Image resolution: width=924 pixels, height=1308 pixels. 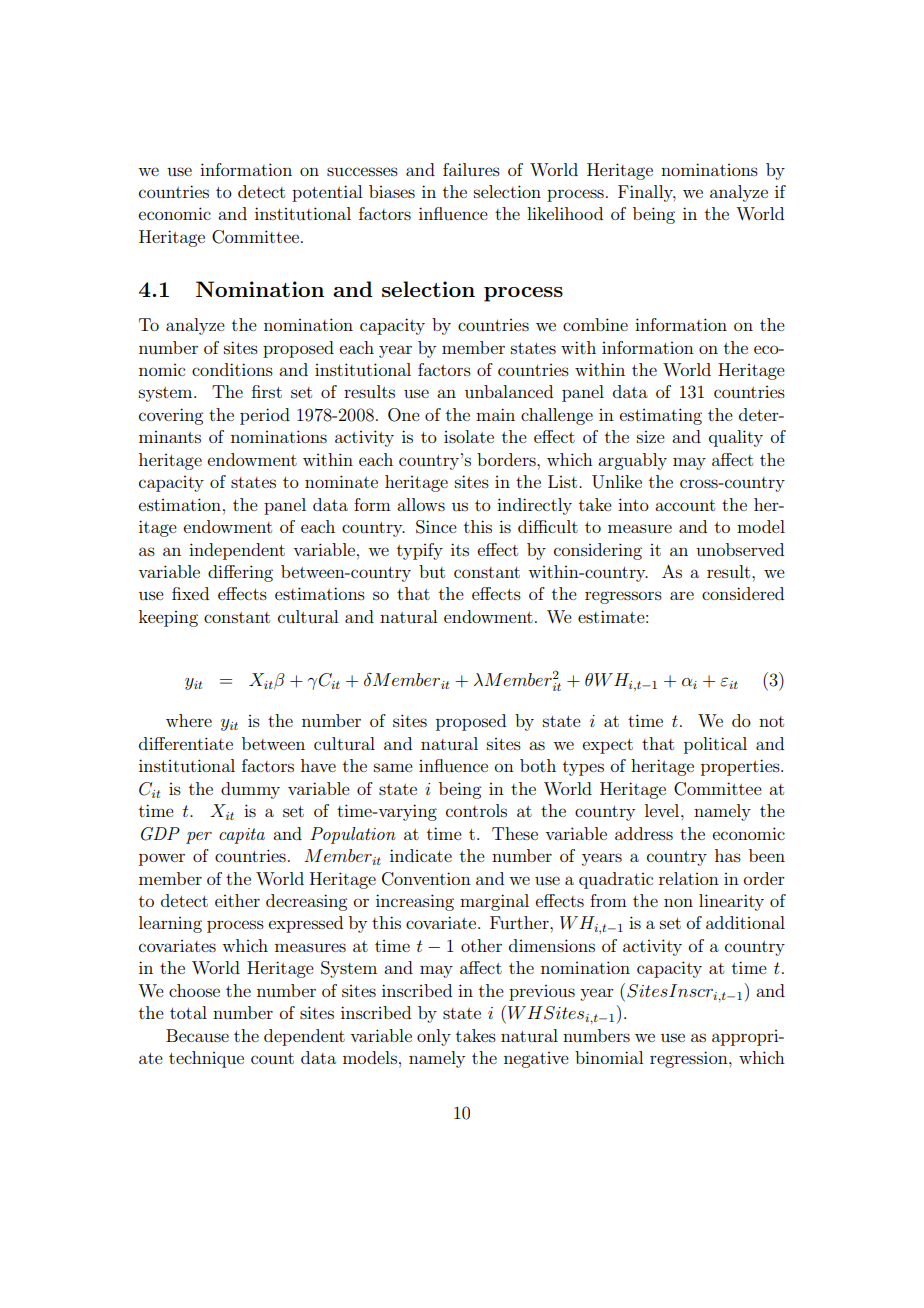 What do you see at coordinates (197, 1035) in the screenshot?
I see `Because` at bounding box center [197, 1035].
